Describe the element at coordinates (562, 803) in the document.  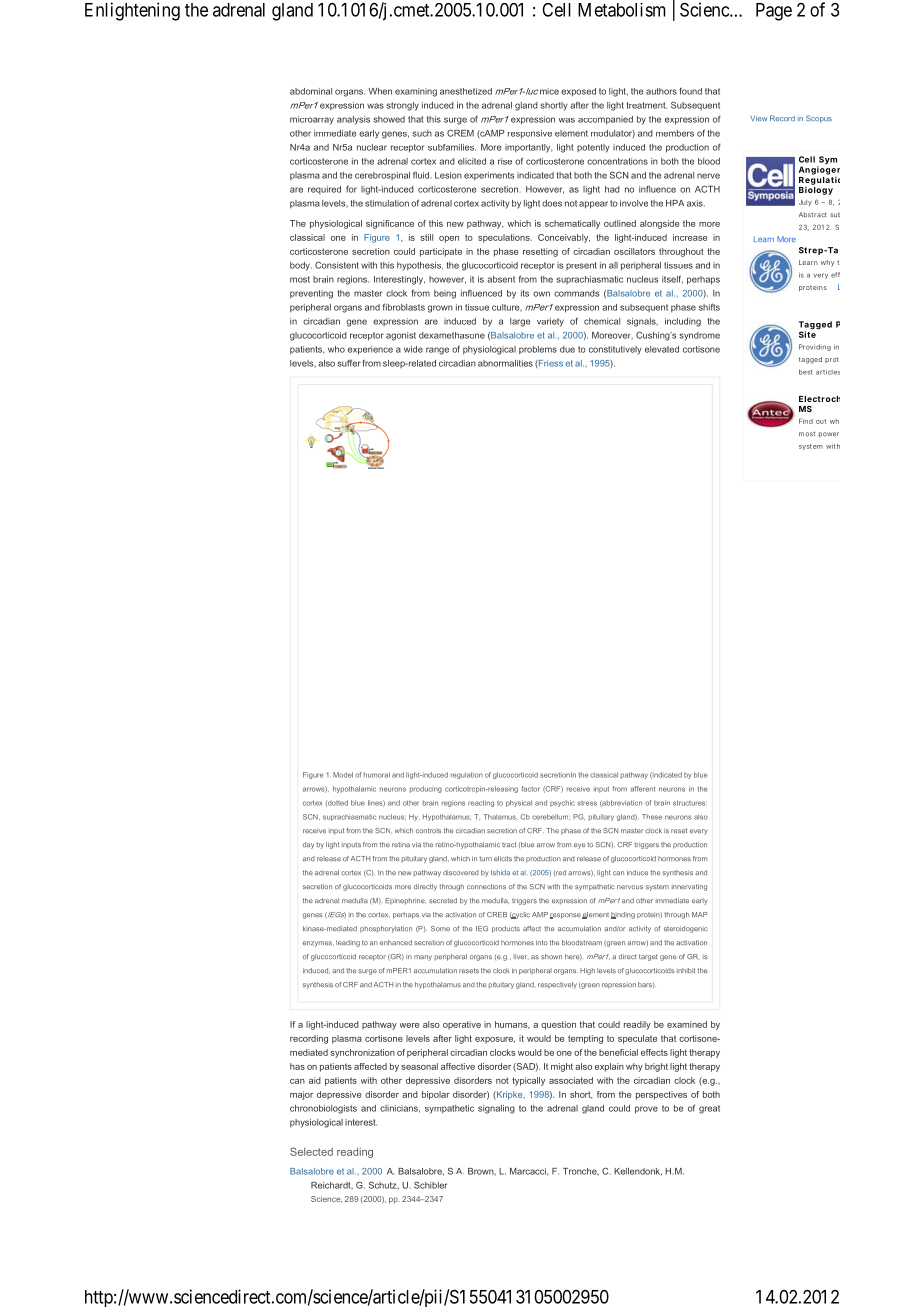
I see `psychic` at that location.
